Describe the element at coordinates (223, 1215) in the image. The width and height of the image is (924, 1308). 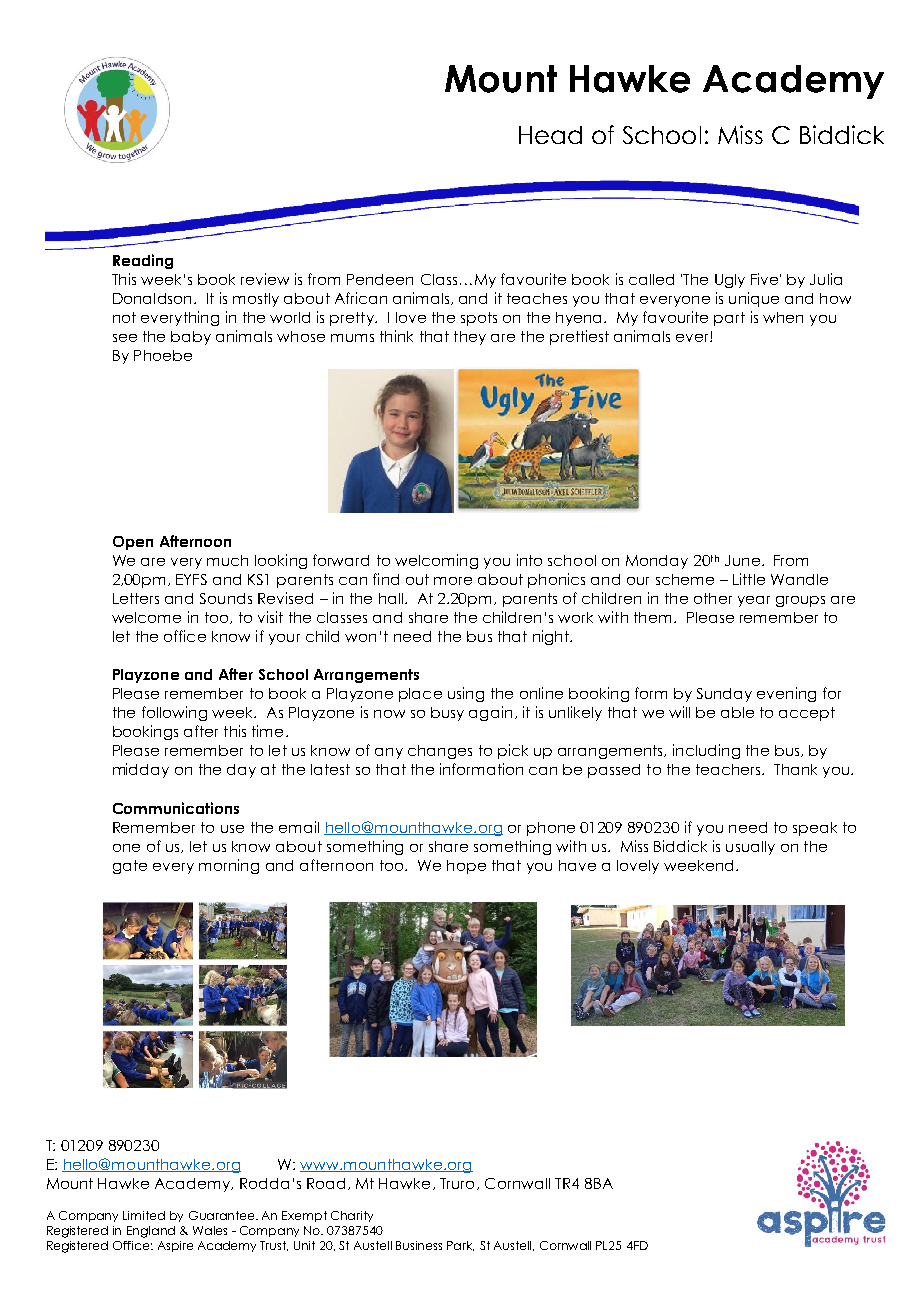
I see `Guarantee` at that location.
